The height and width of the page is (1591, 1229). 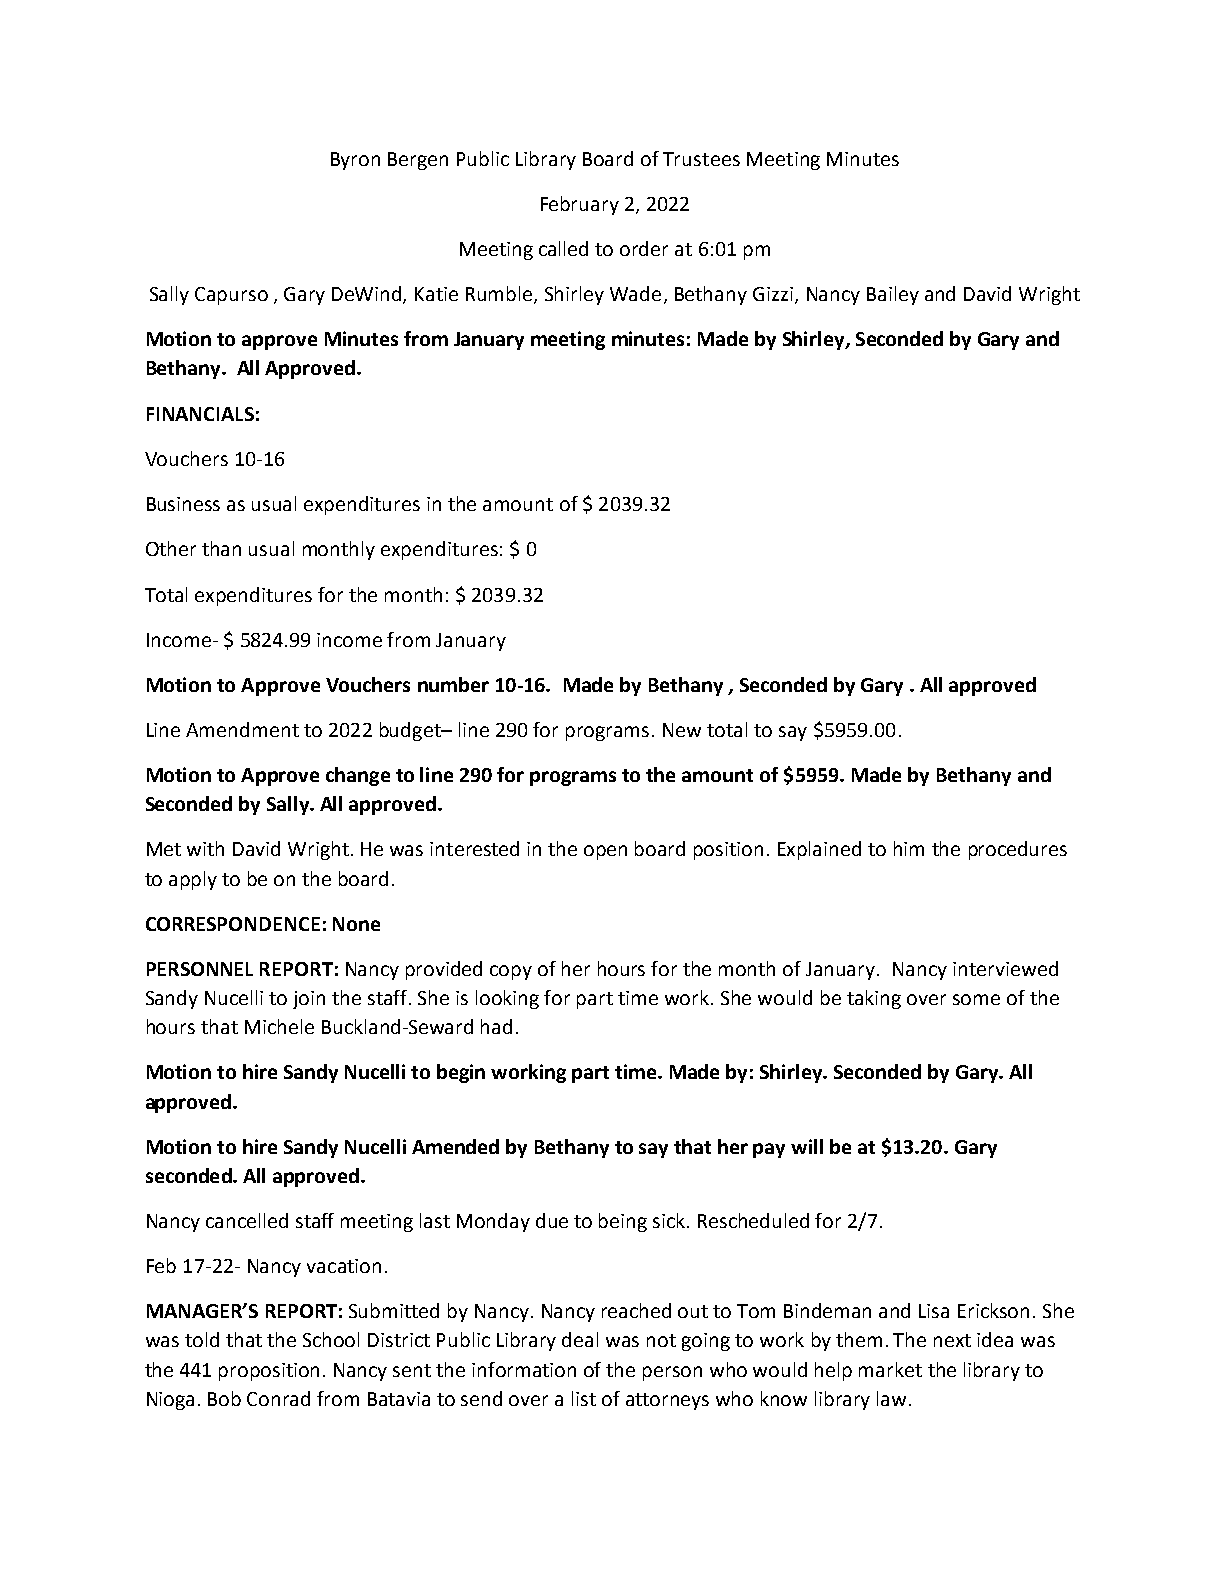 I want to click on open, so click(x=605, y=852).
